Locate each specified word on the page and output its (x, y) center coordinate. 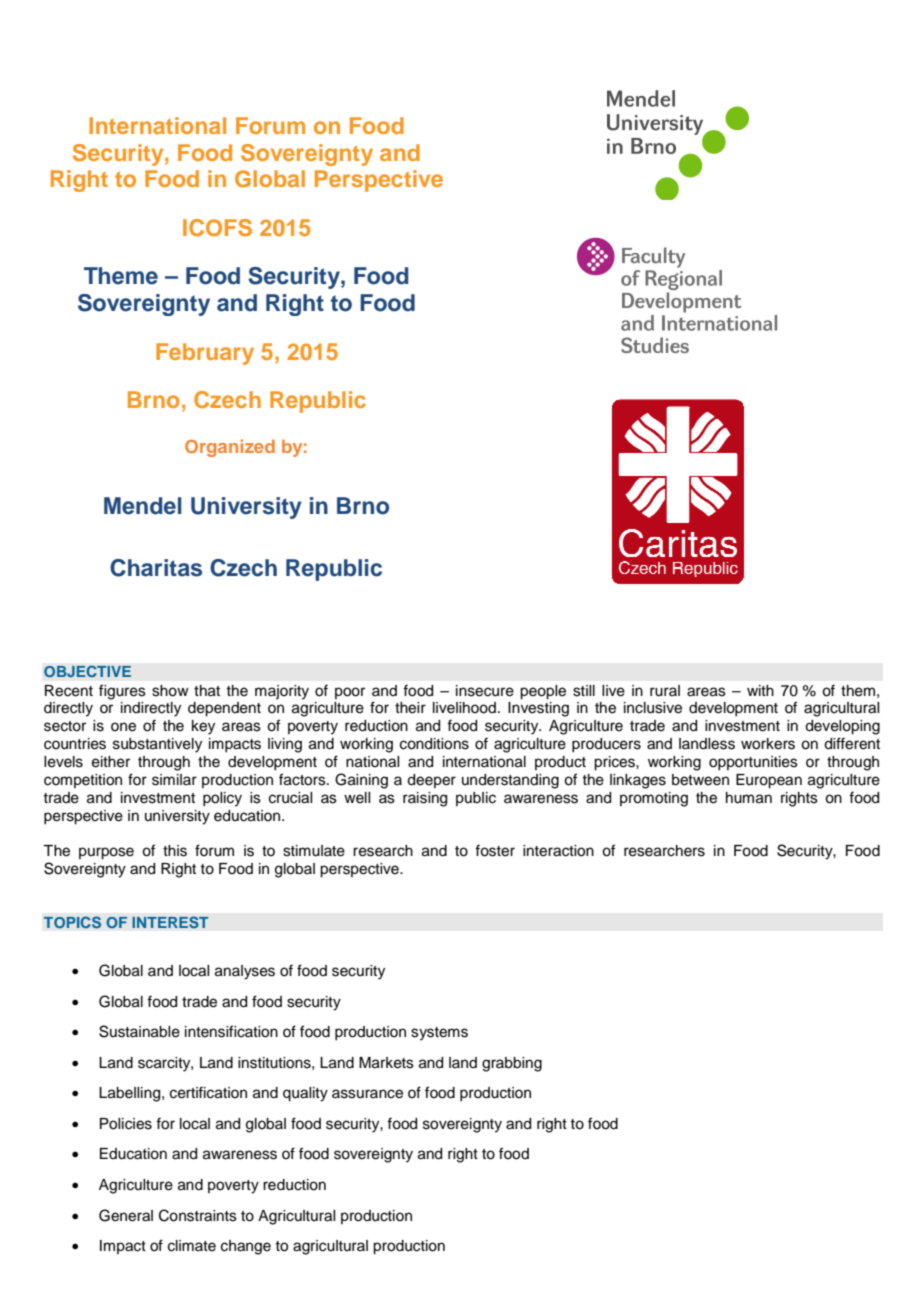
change (246, 1247)
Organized (230, 448)
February (205, 354)
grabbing (512, 1064)
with (760, 690)
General (126, 1215)
